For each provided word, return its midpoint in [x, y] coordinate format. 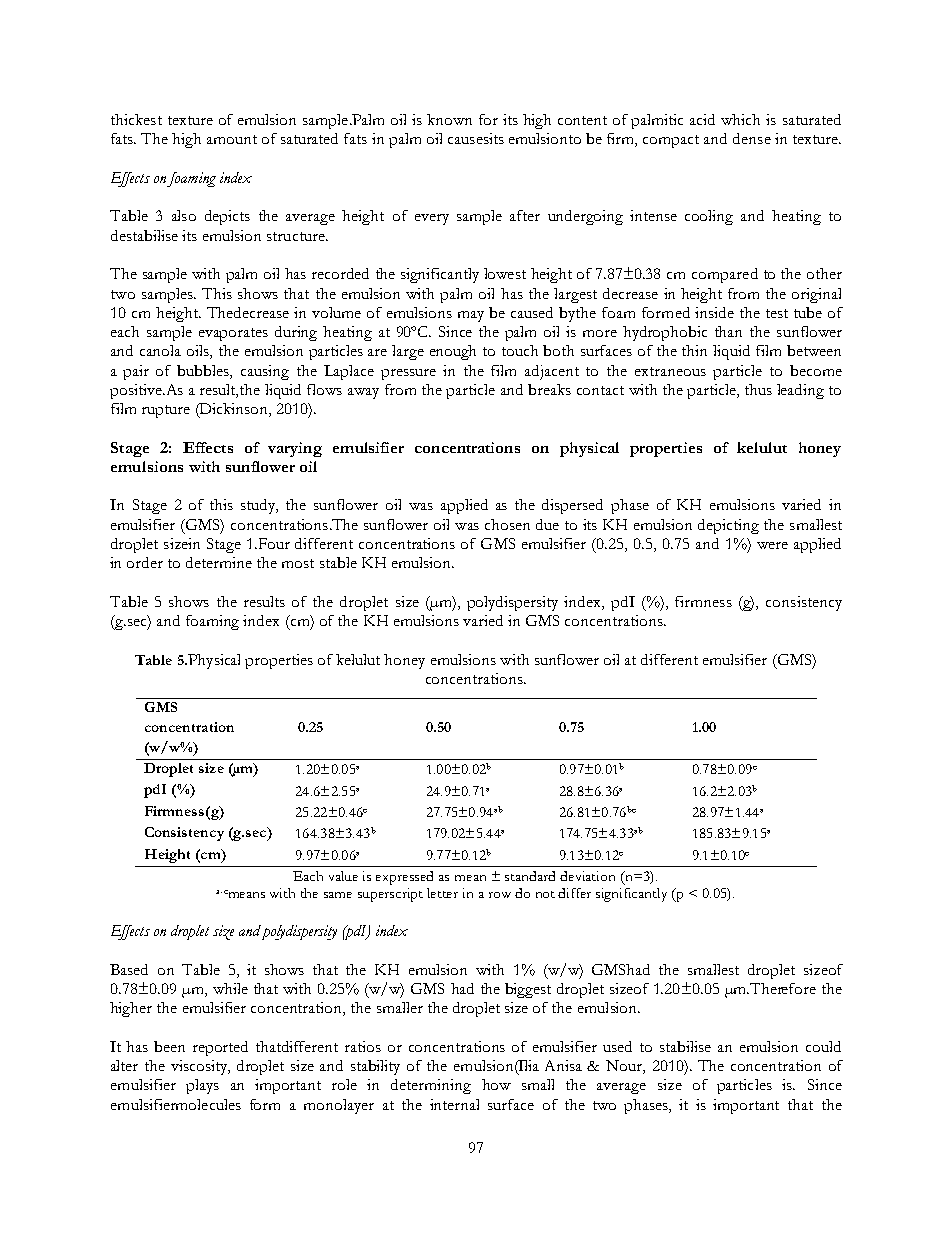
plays [202, 1086]
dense [752, 138]
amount [232, 139]
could [823, 1046]
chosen [507, 524]
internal [454, 1104]
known [449, 119]
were [772, 545]
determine [219, 562]
